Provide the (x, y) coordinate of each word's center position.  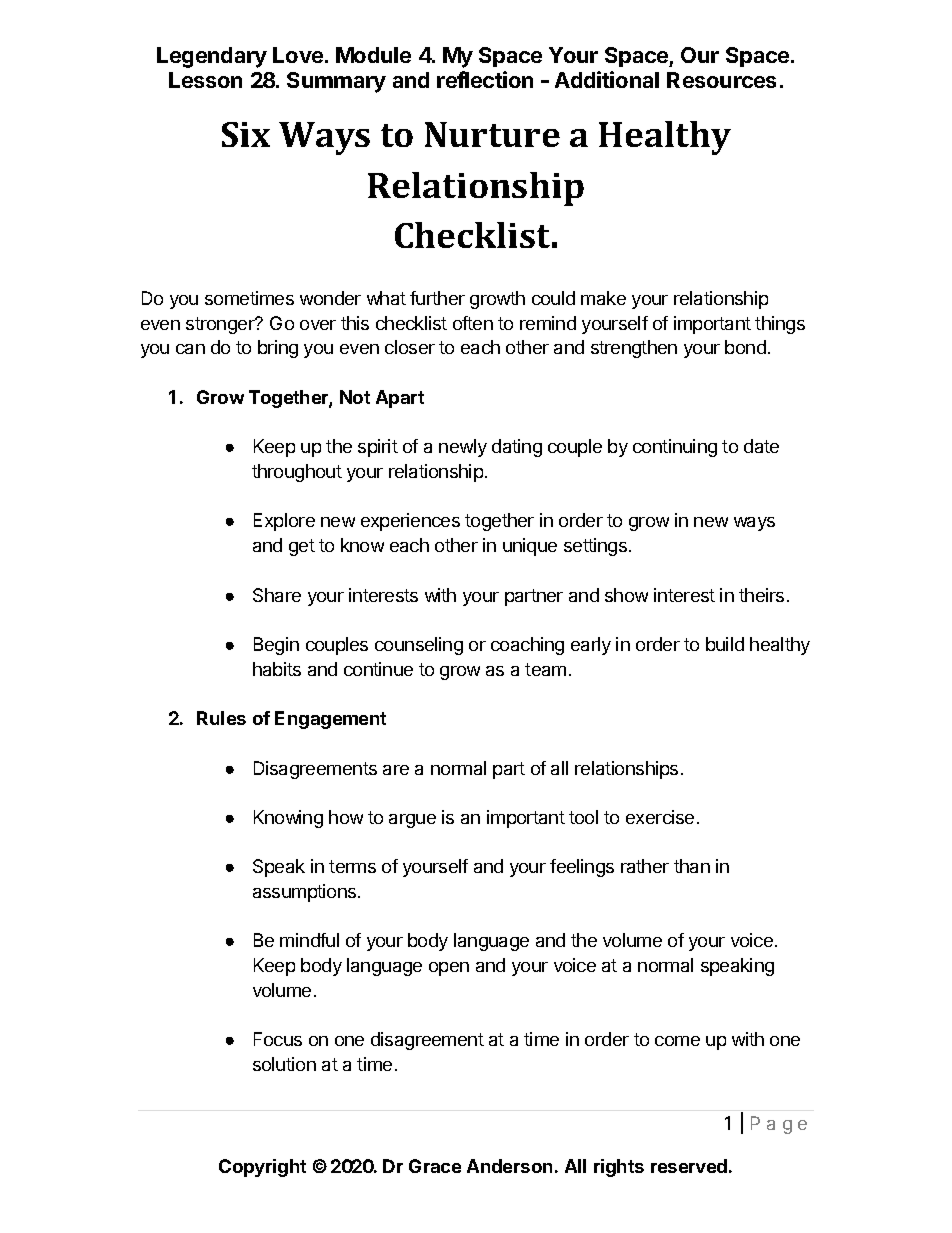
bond (745, 347)
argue (412, 821)
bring (278, 349)
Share (277, 595)
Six (246, 134)
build (725, 644)
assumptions (306, 893)
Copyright (262, 1168)
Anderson (509, 1166)
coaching (527, 646)
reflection (485, 79)
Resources (721, 80)
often (473, 323)
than (692, 866)
